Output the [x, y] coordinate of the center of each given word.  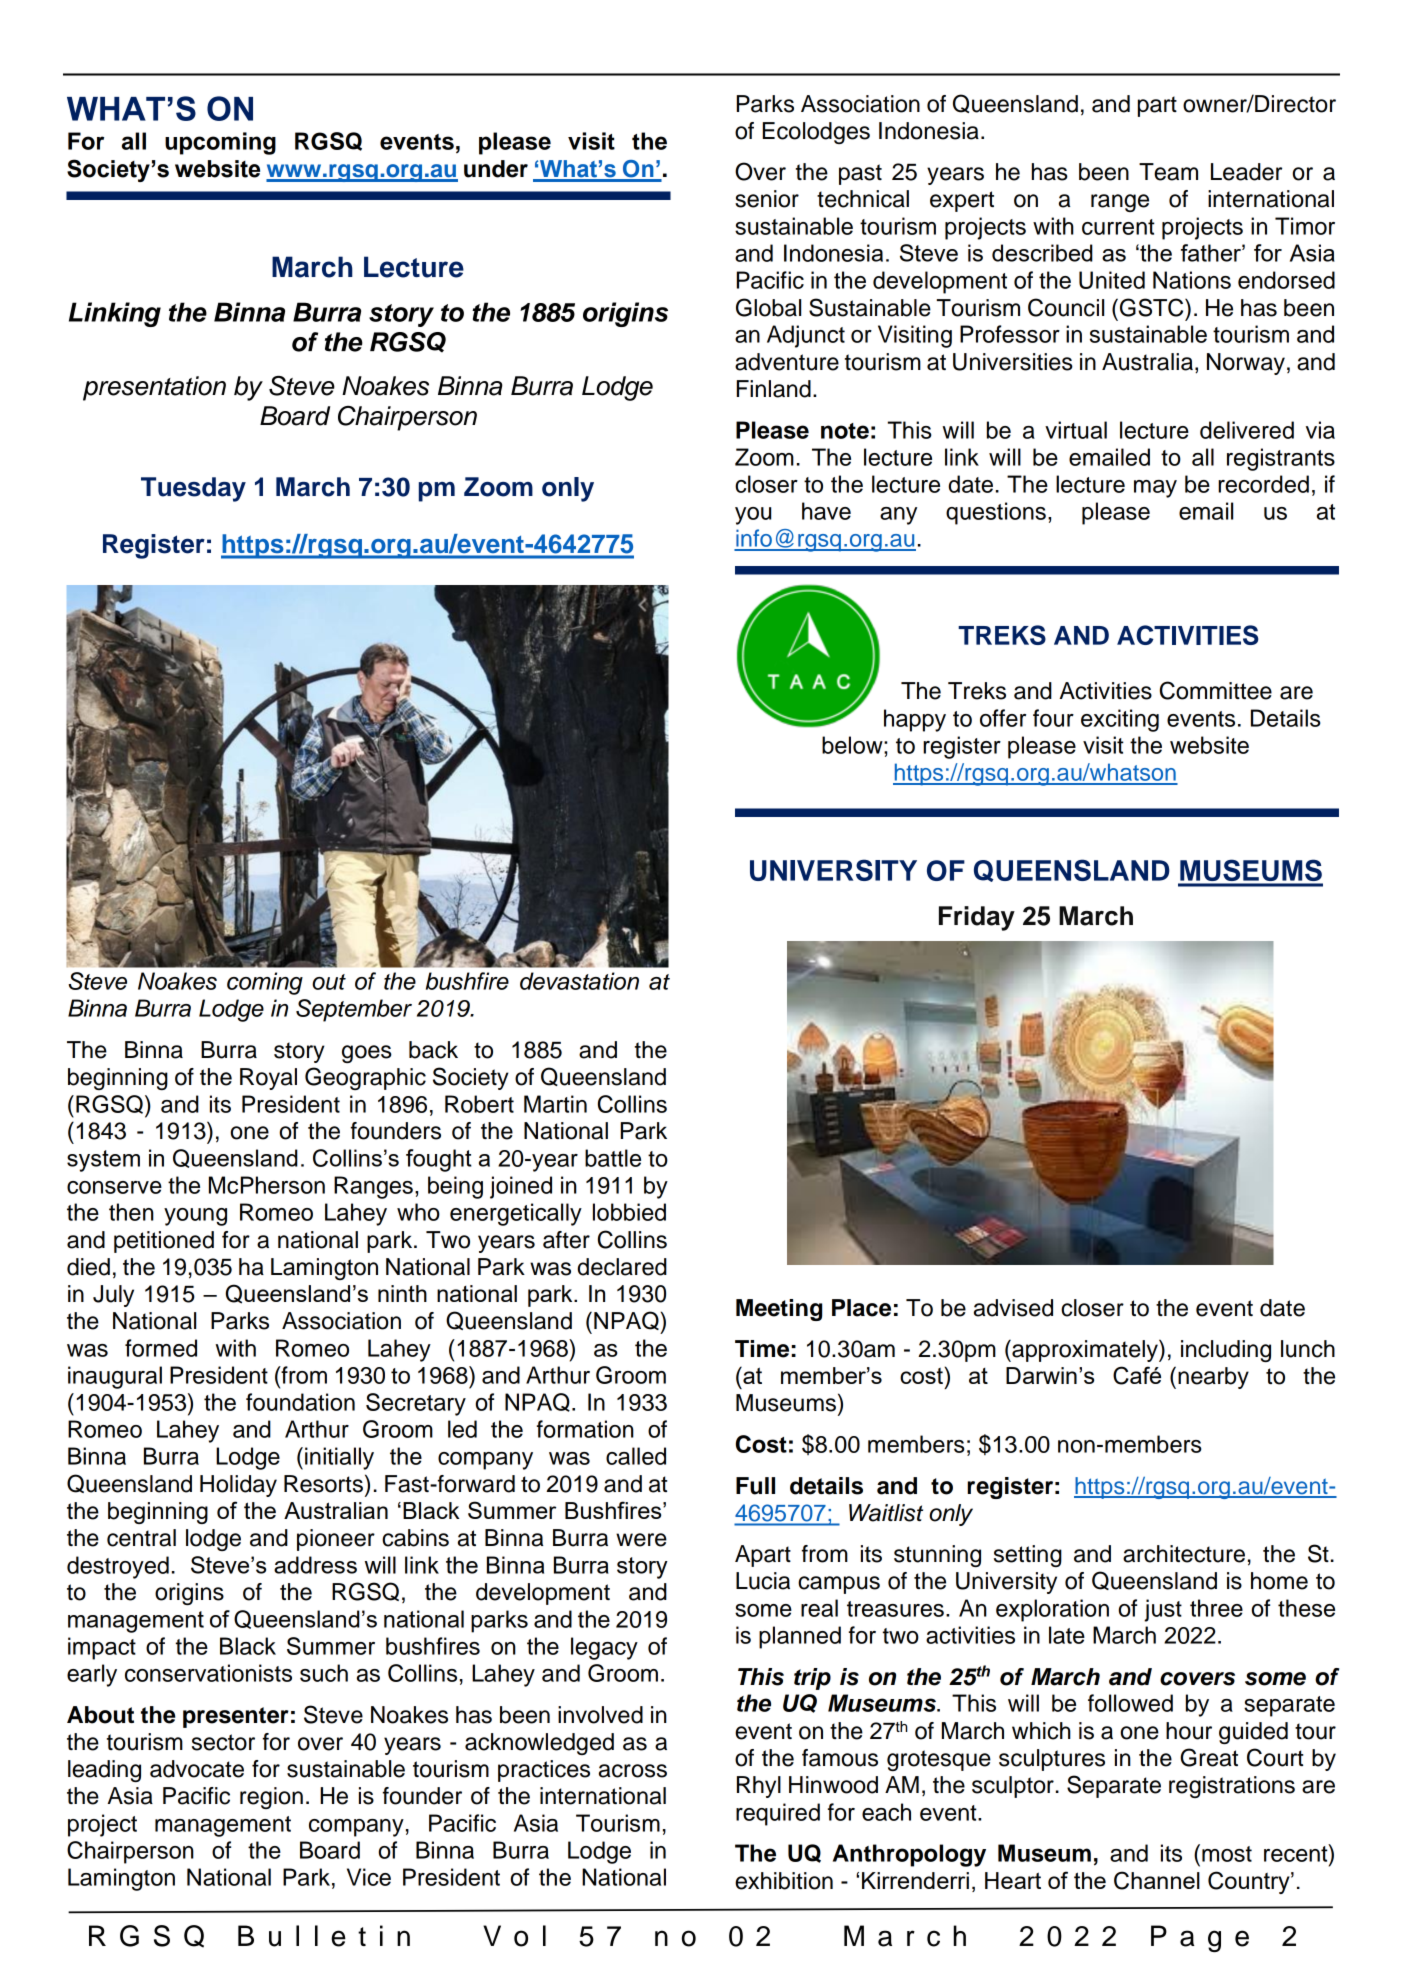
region [271, 1798]
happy [915, 720]
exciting [1120, 720]
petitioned [164, 1242]
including [1226, 1351]
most [1227, 1854]
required [778, 1814]
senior [767, 199]
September [354, 1010]
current [1118, 227]
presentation [154, 388]
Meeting [779, 1310]
